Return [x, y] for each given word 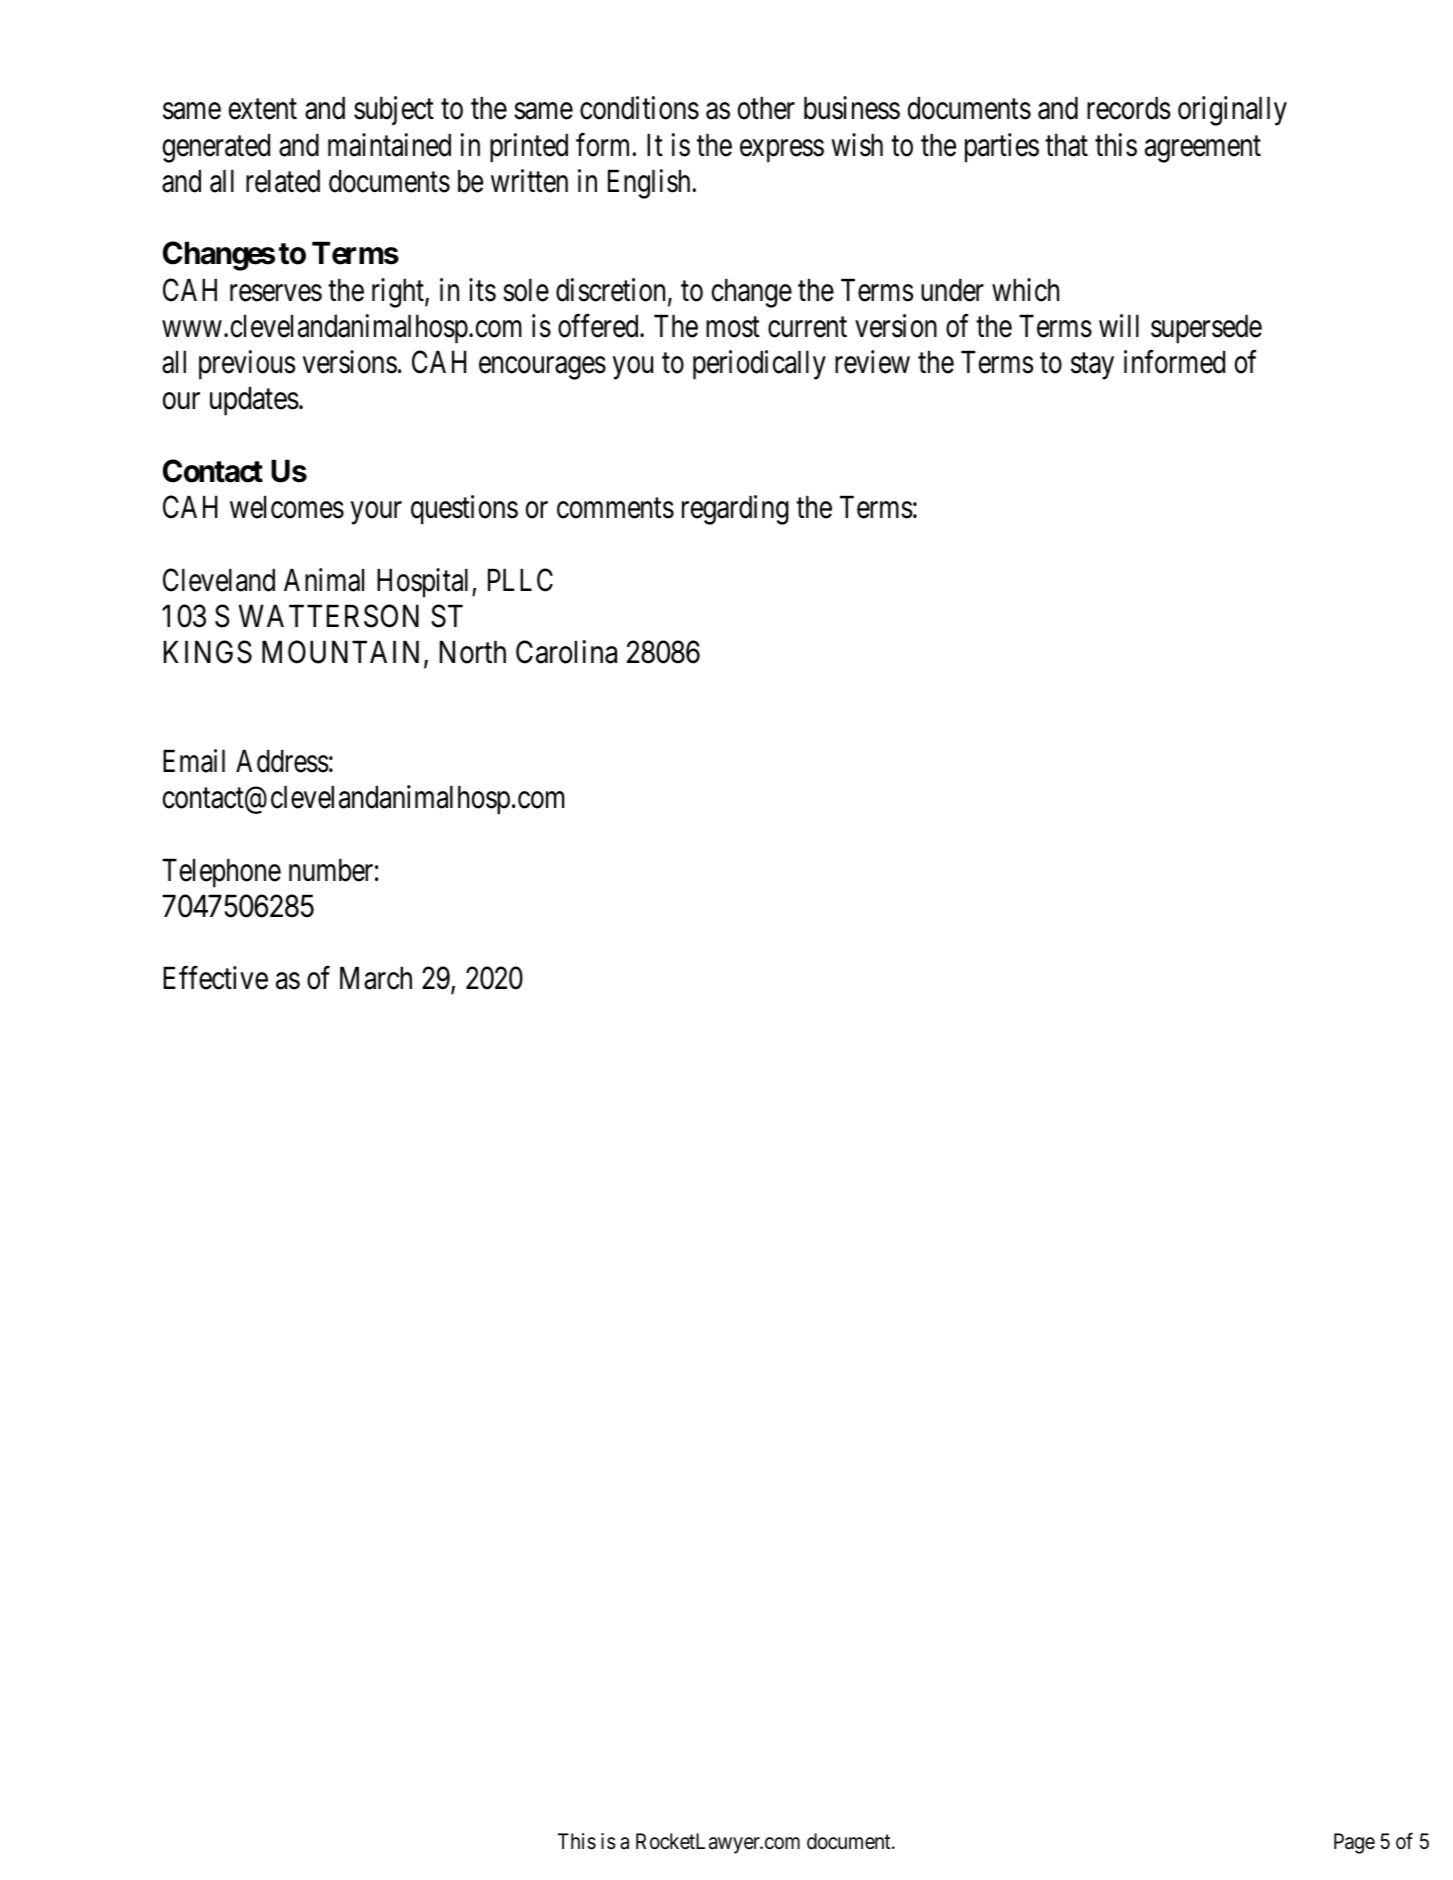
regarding [735, 510]
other [766, 108]
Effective [215, 978]
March [376, 978]
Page [1354, 1843]
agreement [1203, 149]
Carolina [566, 652]
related [283, 181]
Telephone [221, 873]
